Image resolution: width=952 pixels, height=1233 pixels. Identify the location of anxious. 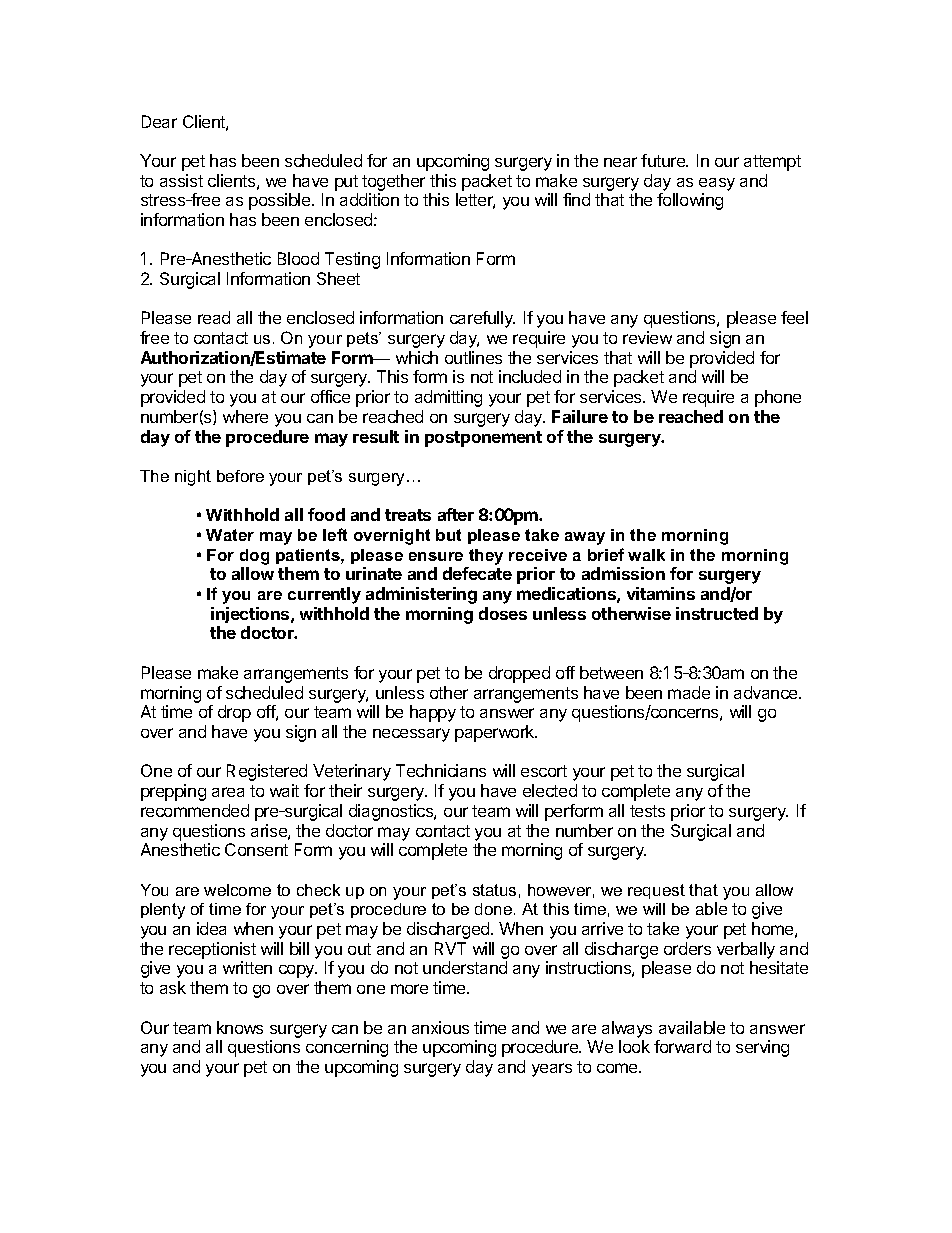
(440, 1027).
